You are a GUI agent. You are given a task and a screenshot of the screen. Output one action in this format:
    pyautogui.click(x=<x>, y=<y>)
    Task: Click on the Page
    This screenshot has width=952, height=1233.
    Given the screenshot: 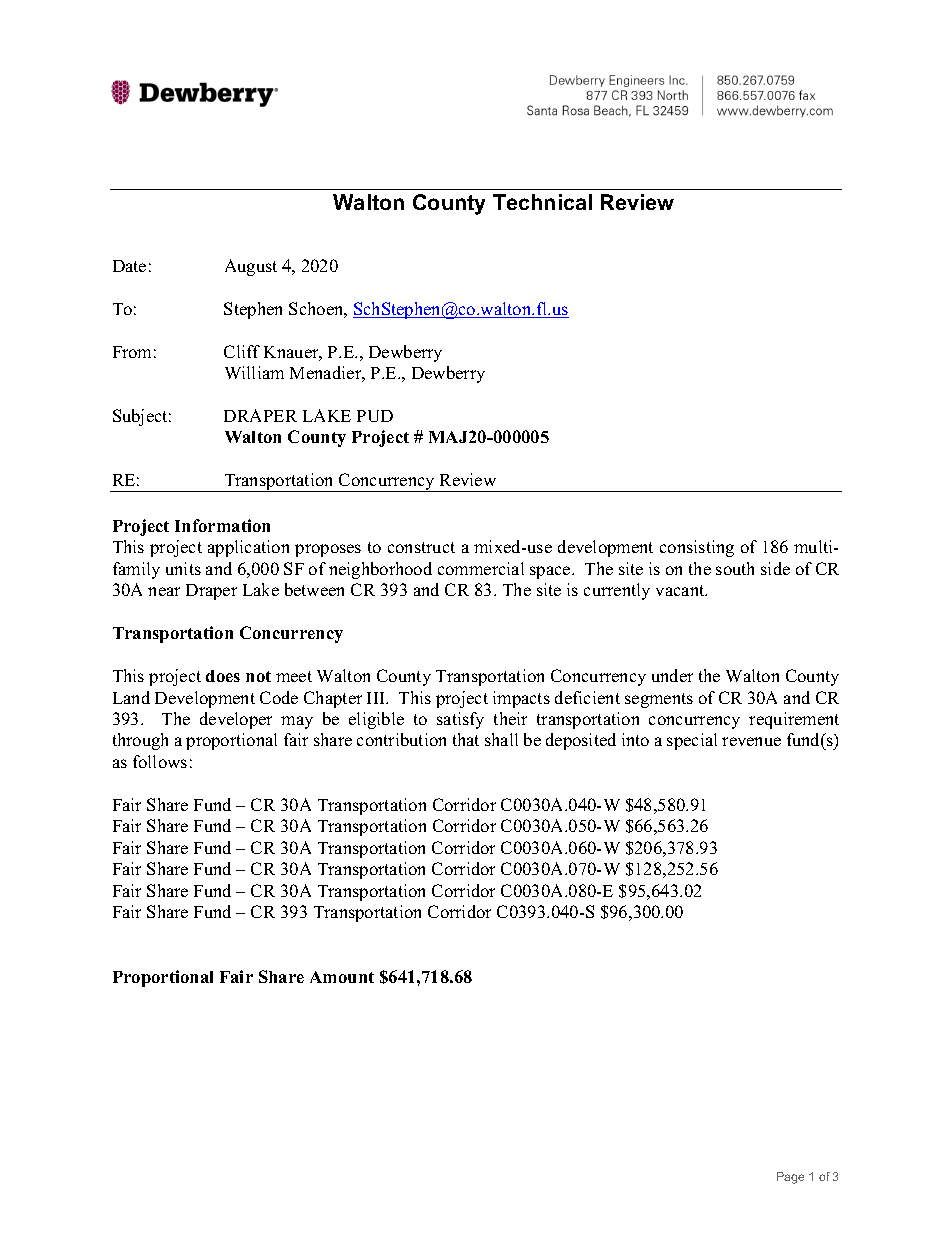 What is the action you would take?
    pyautogui.click(x=790, y=1178)
